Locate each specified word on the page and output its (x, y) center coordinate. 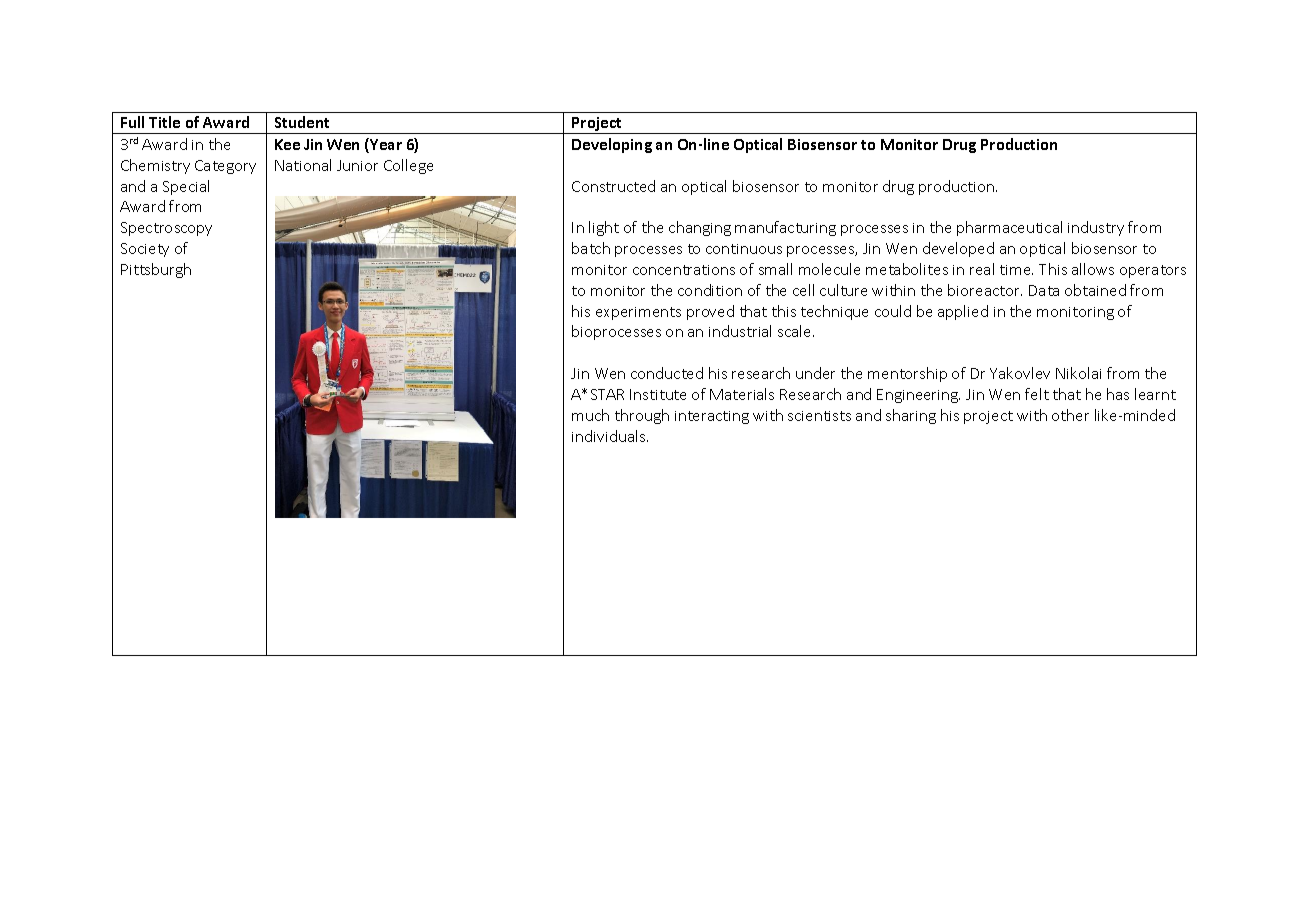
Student (302, 122)
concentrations (684, 270)
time (1016, 270)
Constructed (613, 186)
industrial (740, 331)
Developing (612, 145)
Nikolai (1078, 373)
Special (186, 187)
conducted (667, 373)
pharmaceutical (1009, 228)
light (604, 228)
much (590, 415)
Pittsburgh (156, 270)
